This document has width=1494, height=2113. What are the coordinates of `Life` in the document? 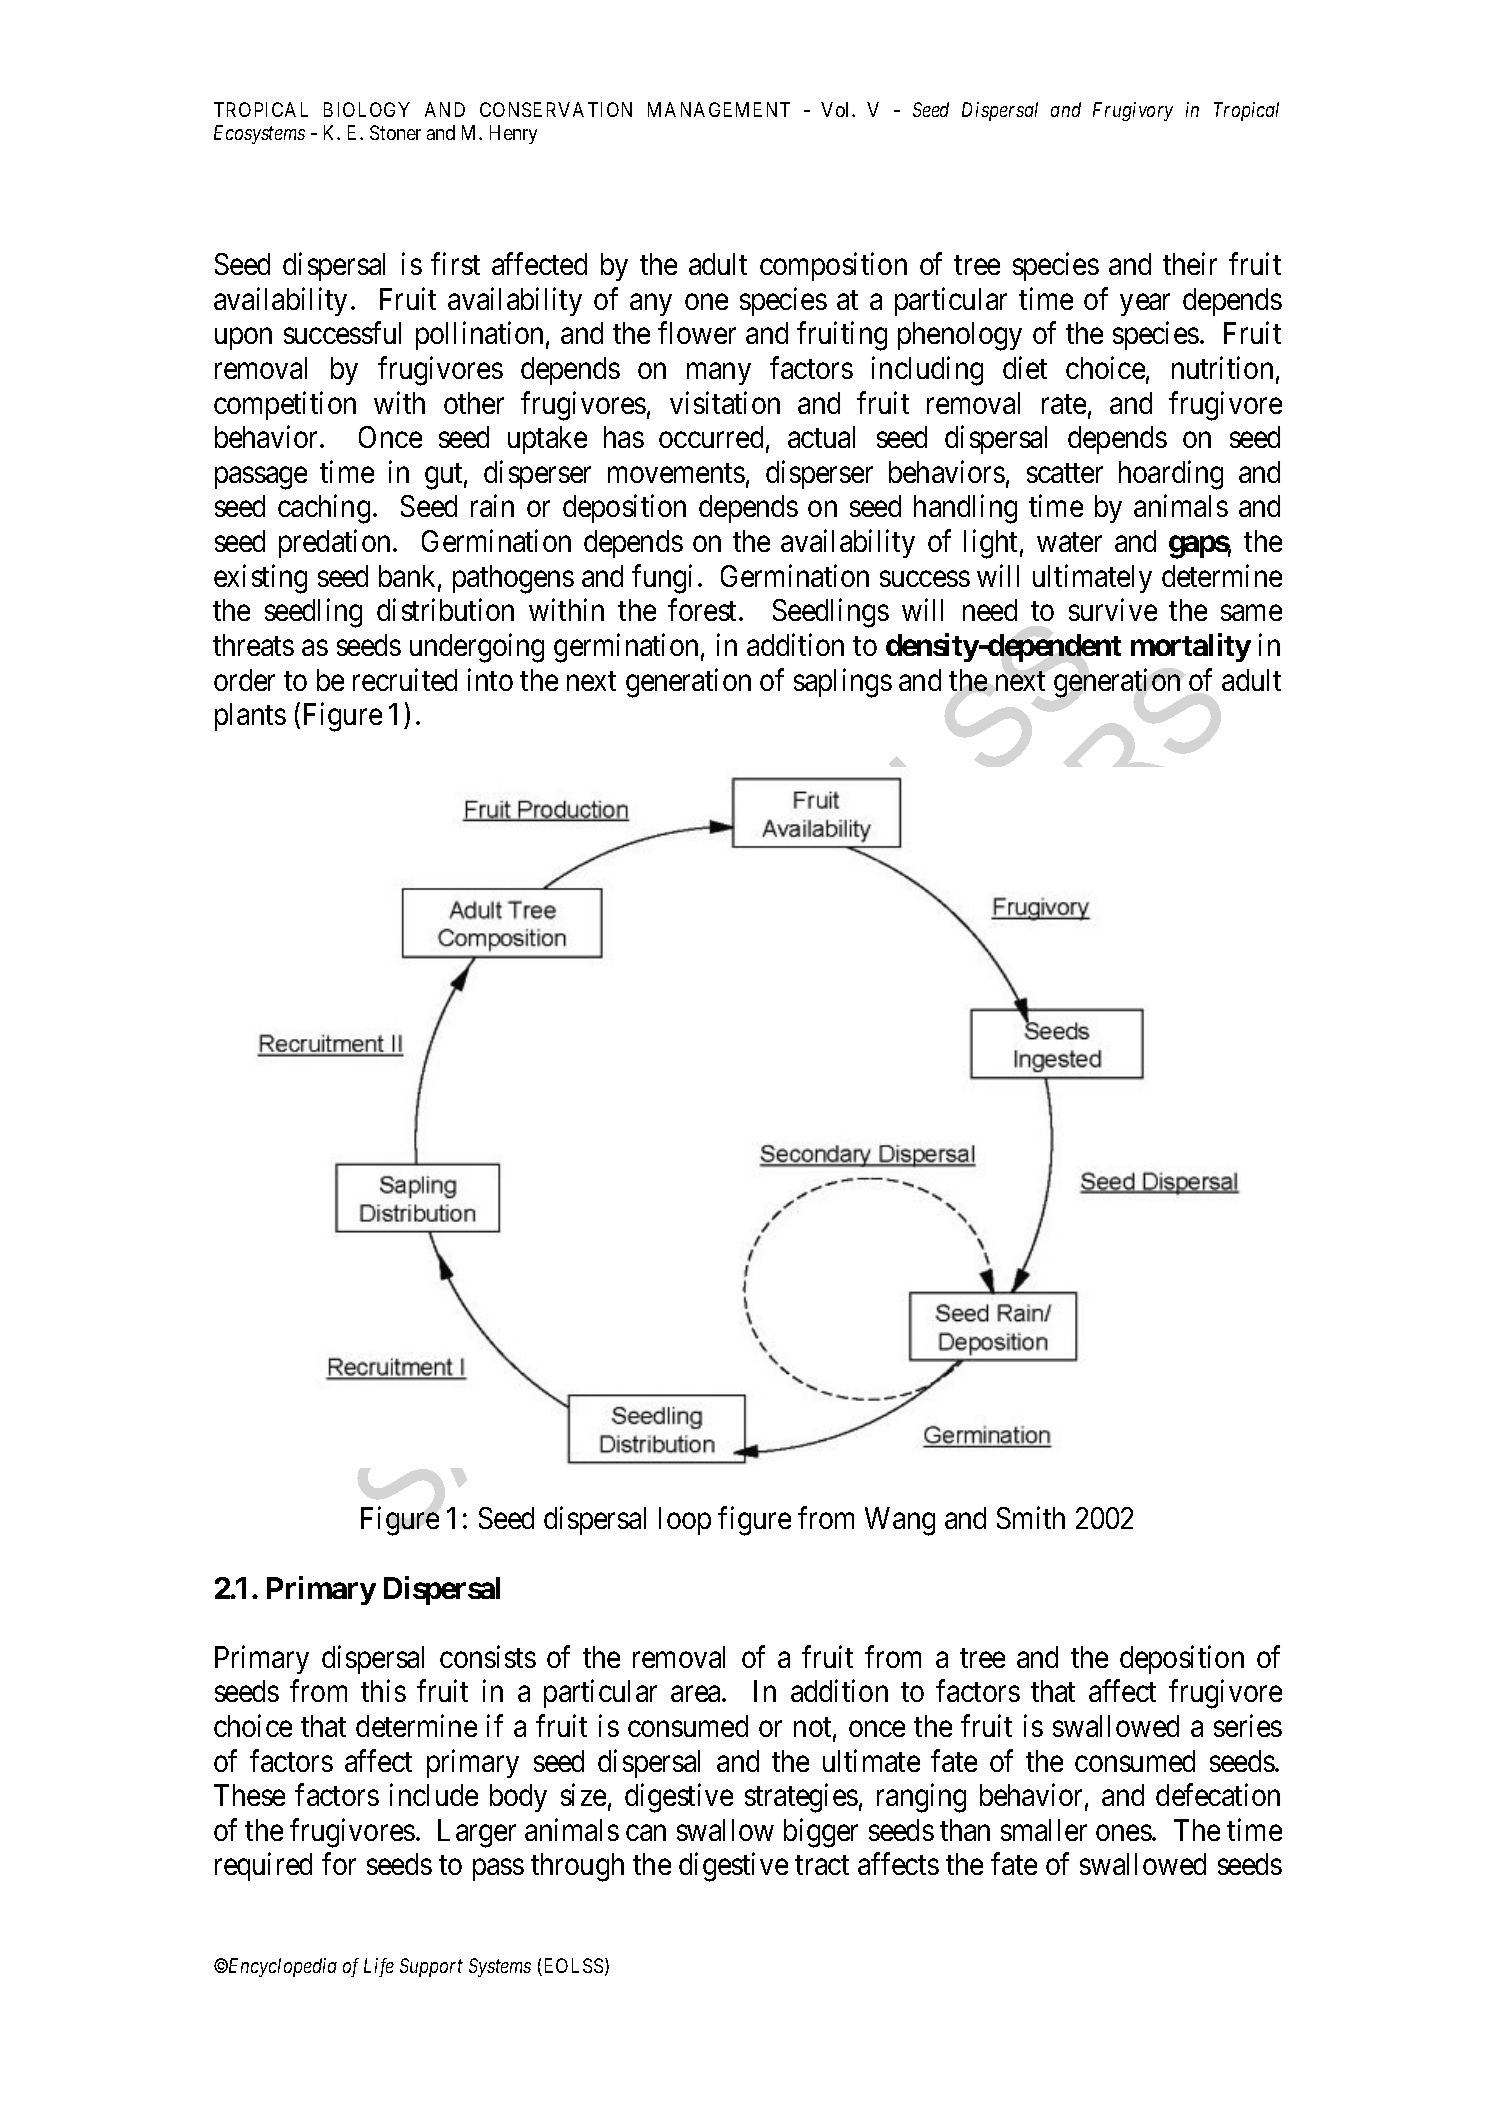 It's located at (379, 1967).
